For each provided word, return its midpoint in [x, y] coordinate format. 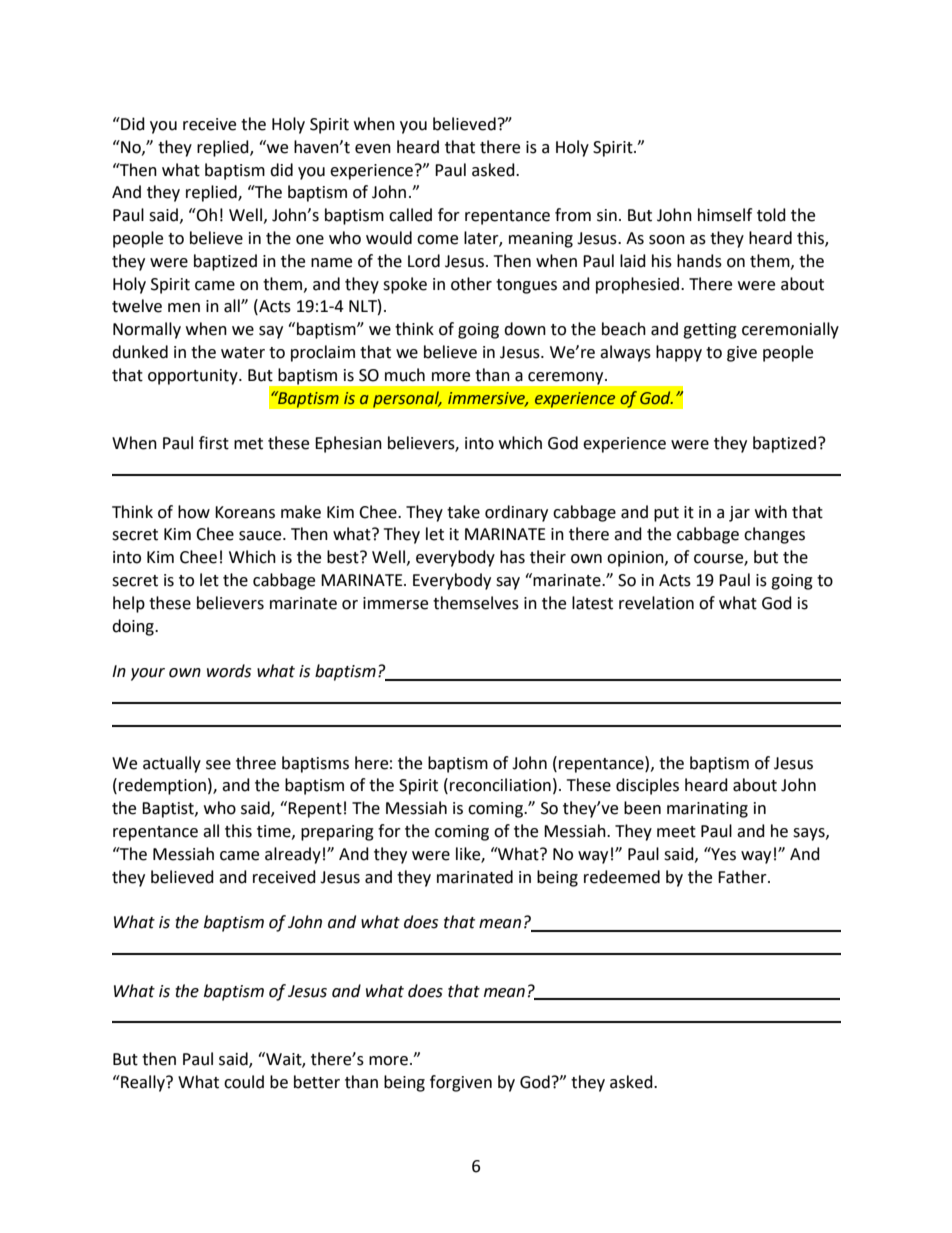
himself [725, 215]
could [244, 1082]
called [410, 215]
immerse [395, 603]
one [310, 240]
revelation [656, 603]
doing [134, 627]
